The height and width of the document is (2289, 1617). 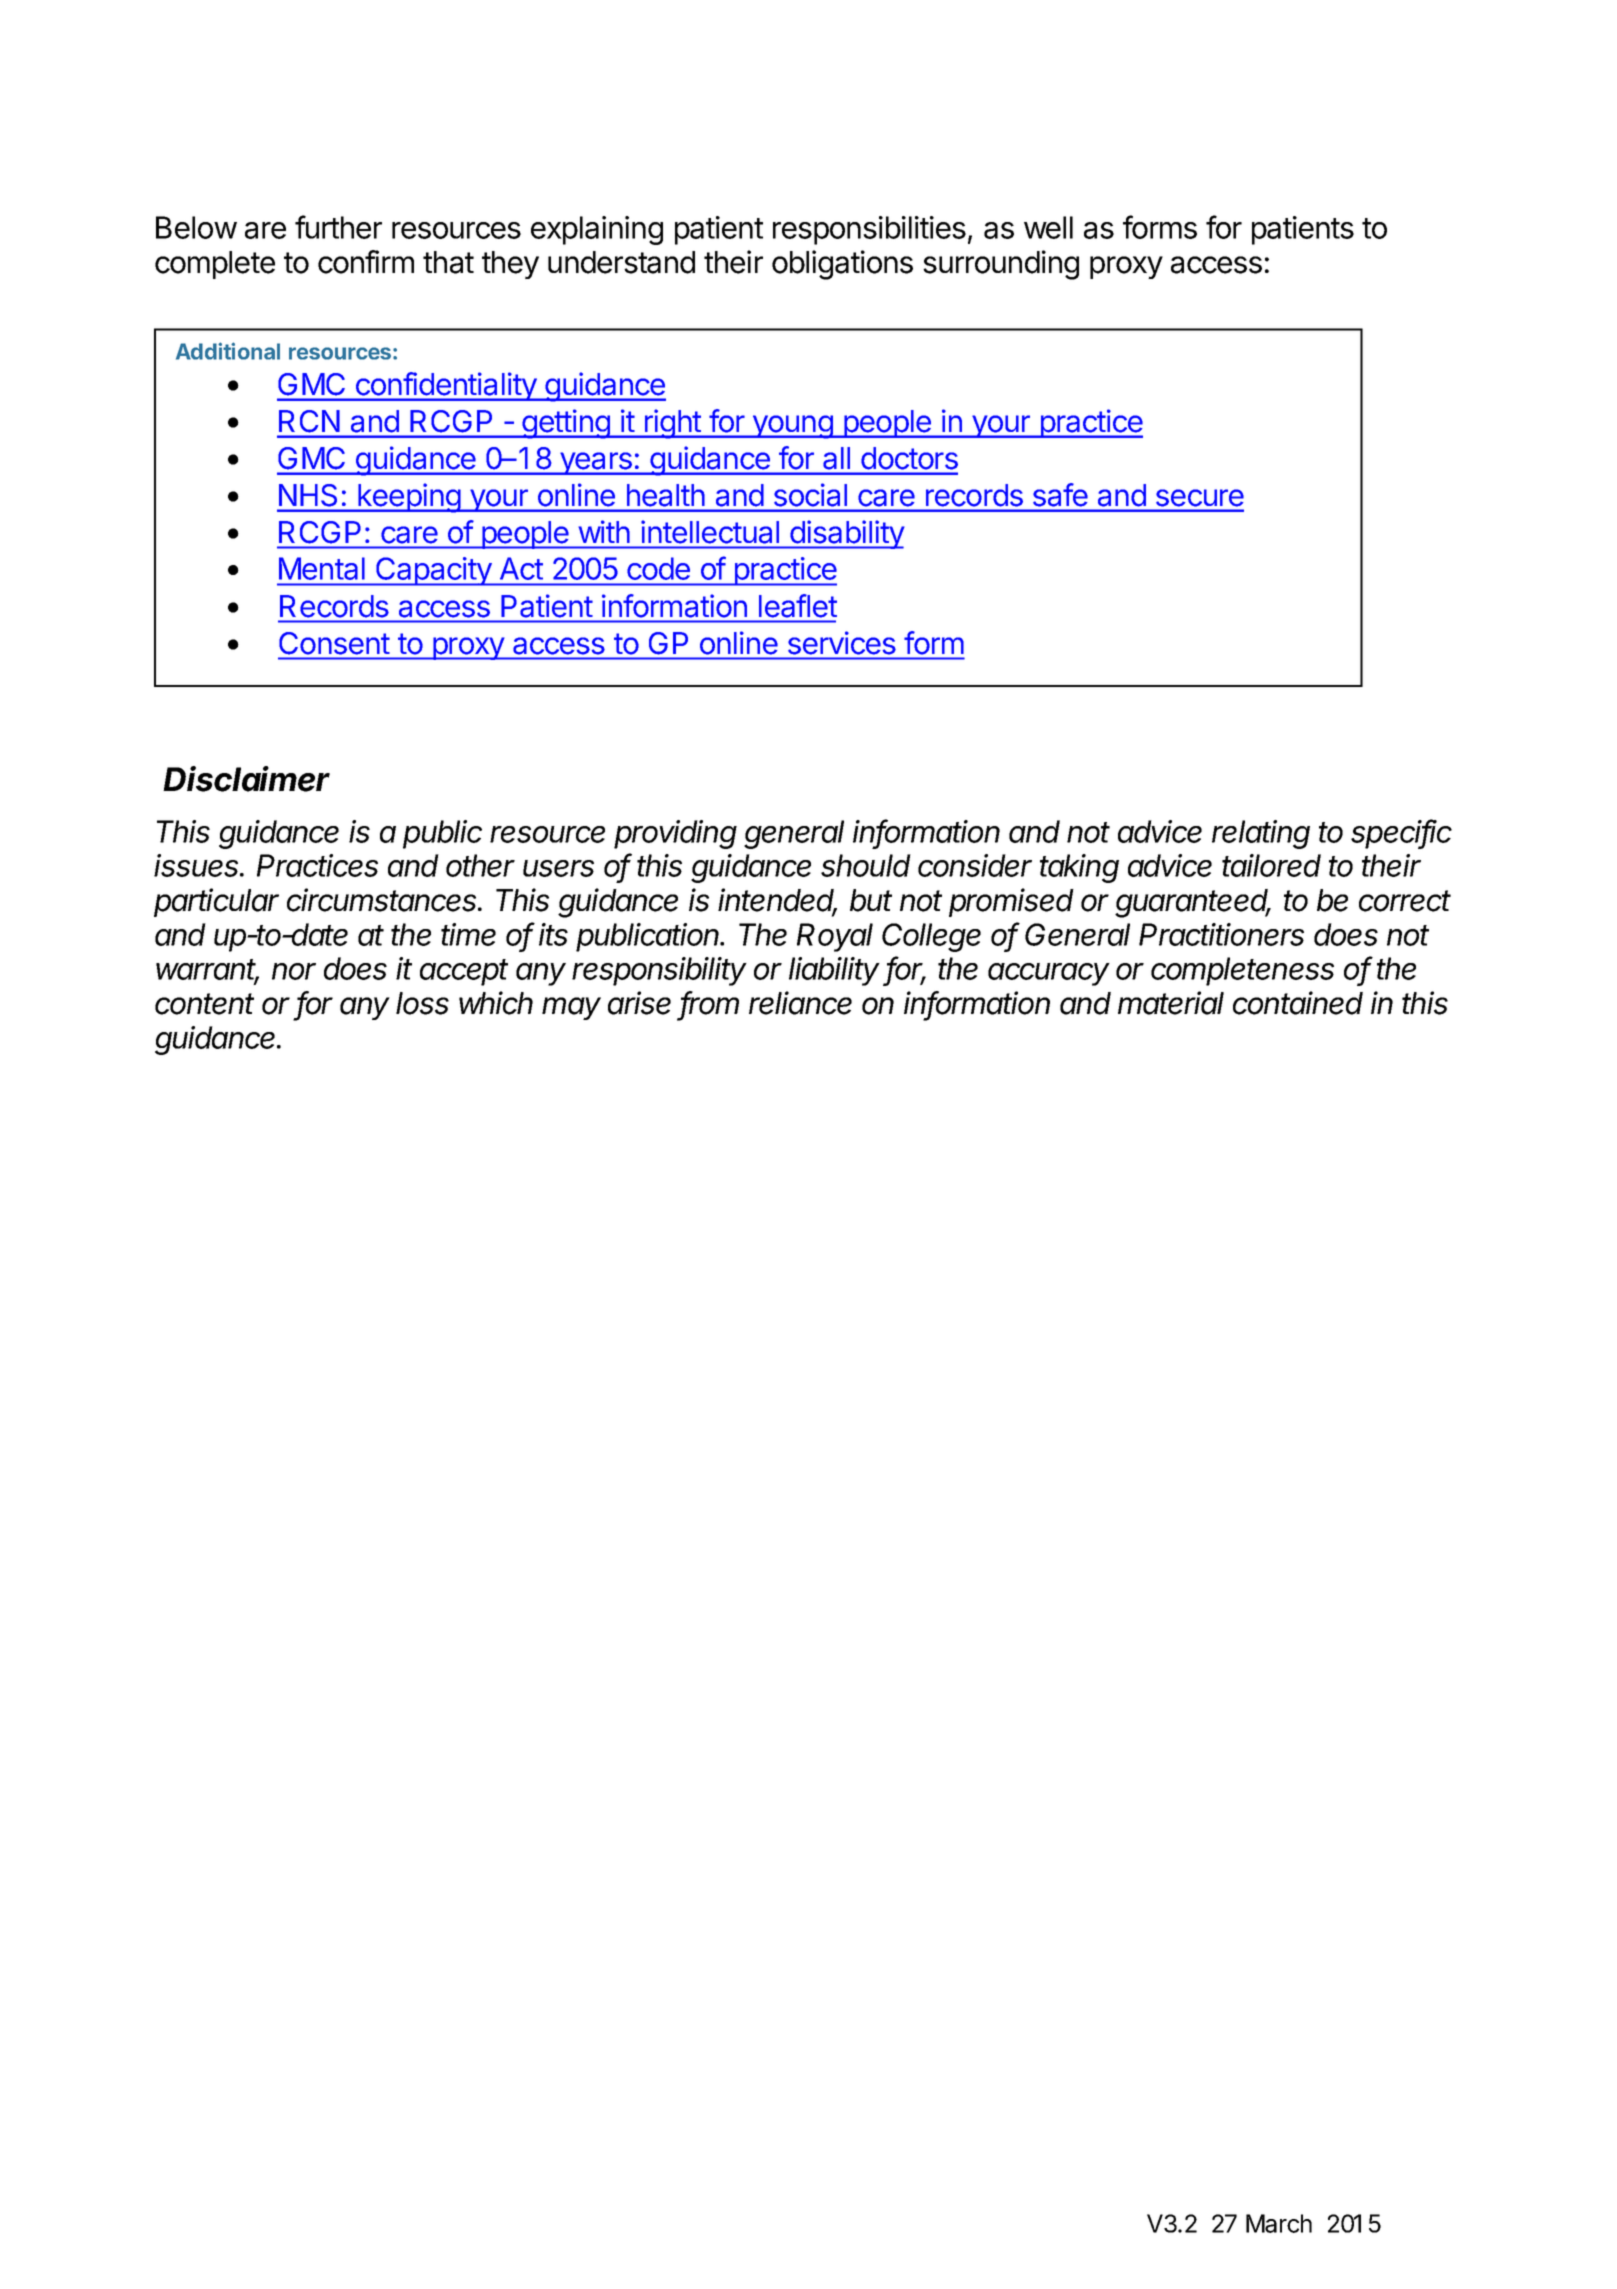 I want to click on reliance, so click(x=800, y=1003).
